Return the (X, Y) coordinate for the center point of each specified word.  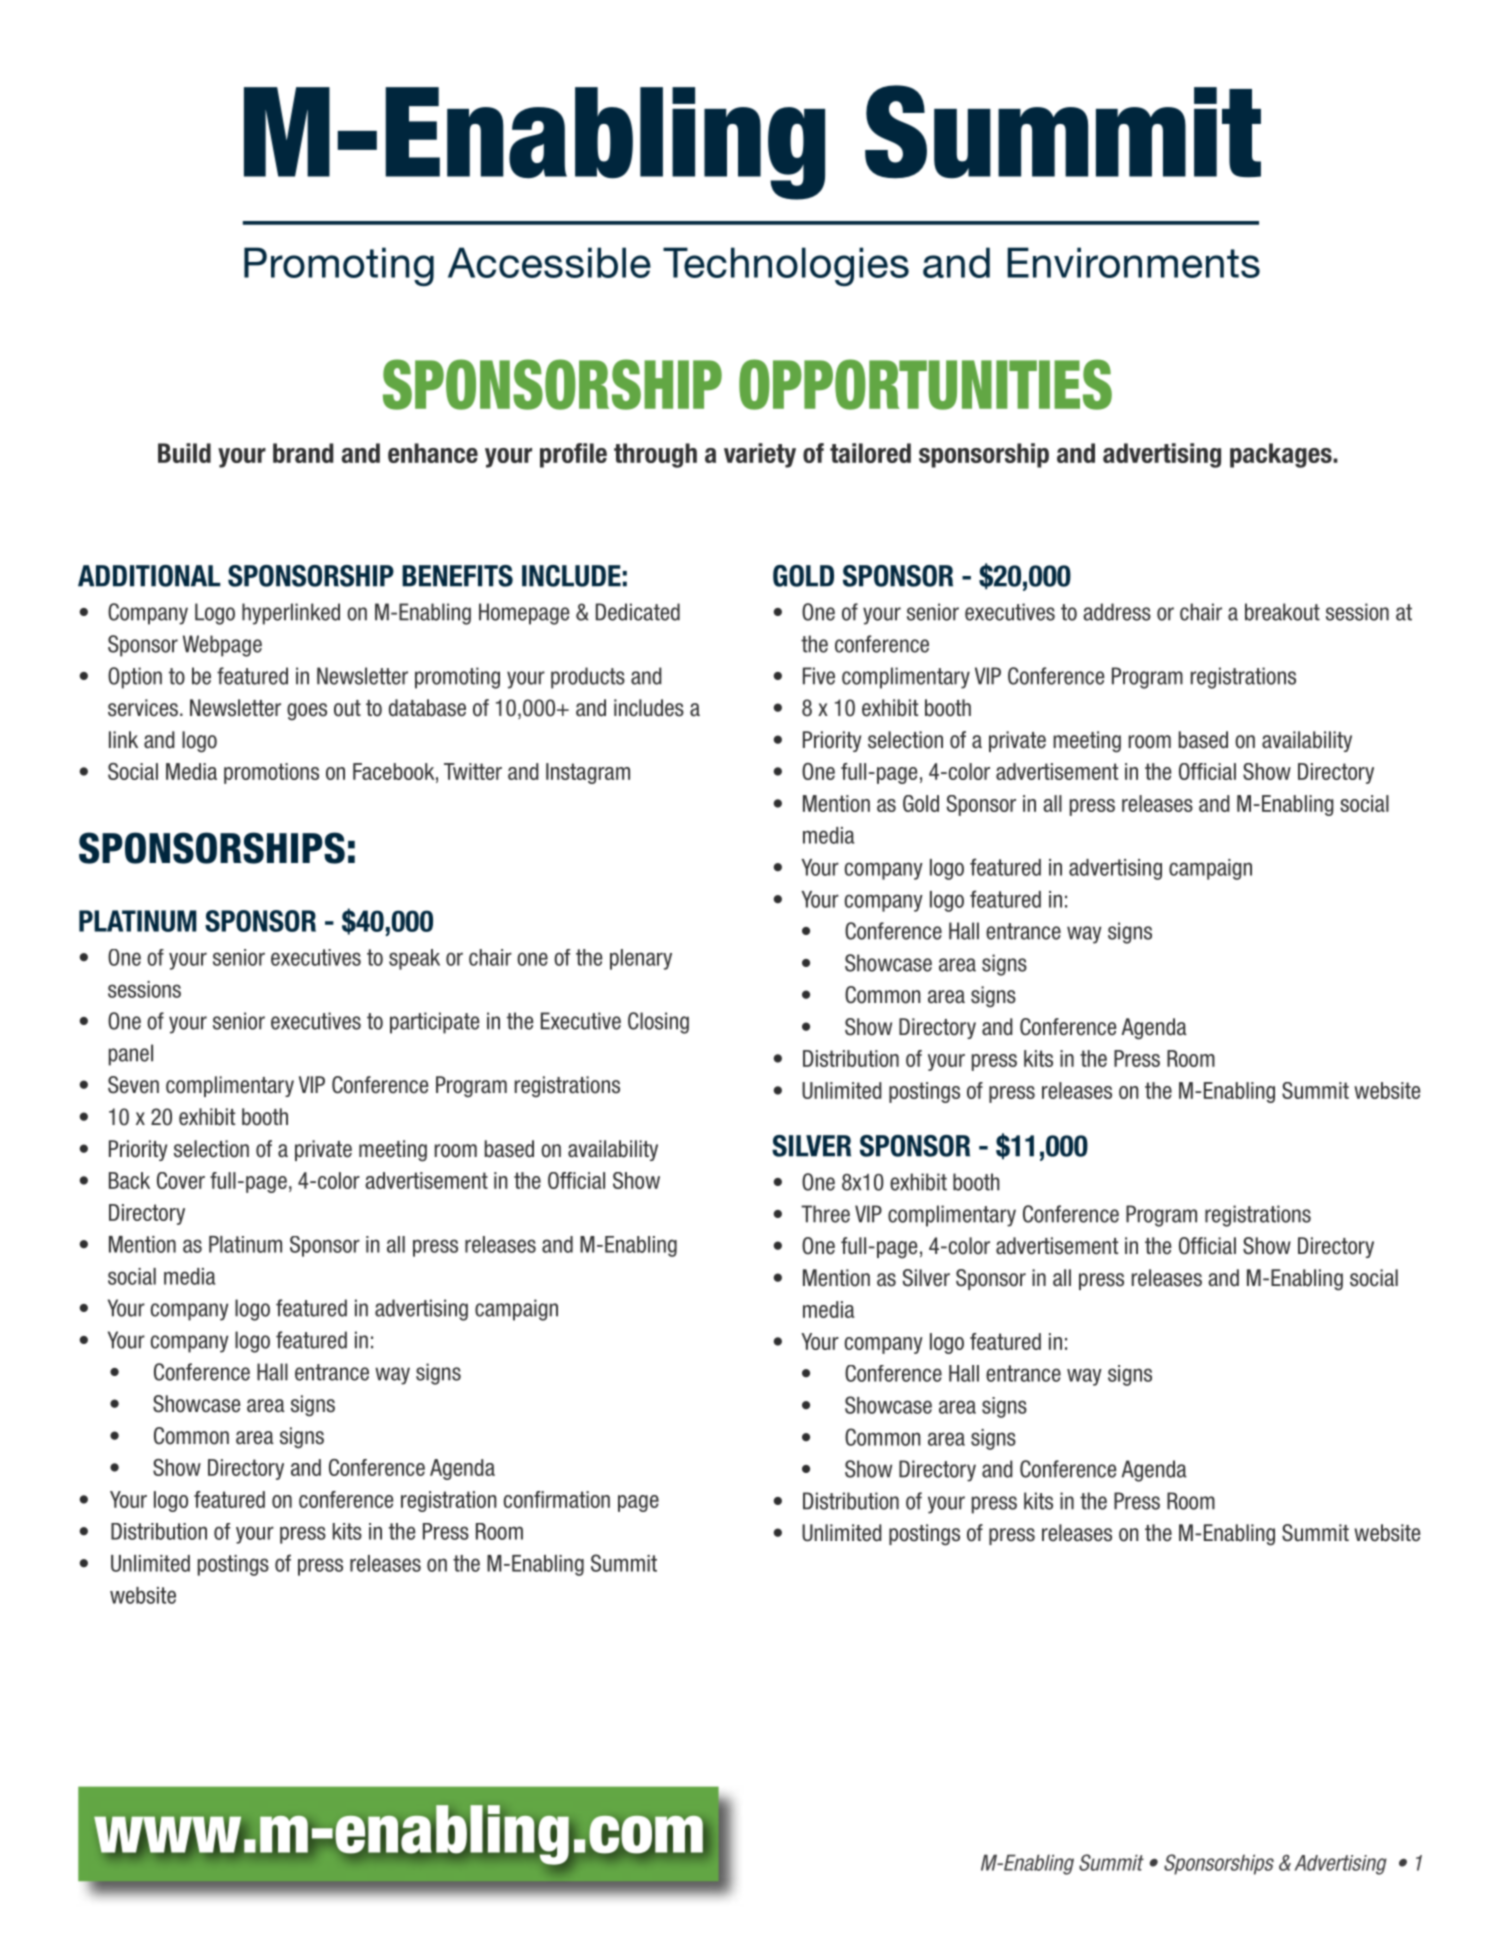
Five (819, 676)
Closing (658, 1023)
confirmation (557, 1499)
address (1117, 612)
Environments (1133, 262)
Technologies (786, 266)
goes (307, 712)
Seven (133, 1085)
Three (825, 1214)
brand (303, 453)
